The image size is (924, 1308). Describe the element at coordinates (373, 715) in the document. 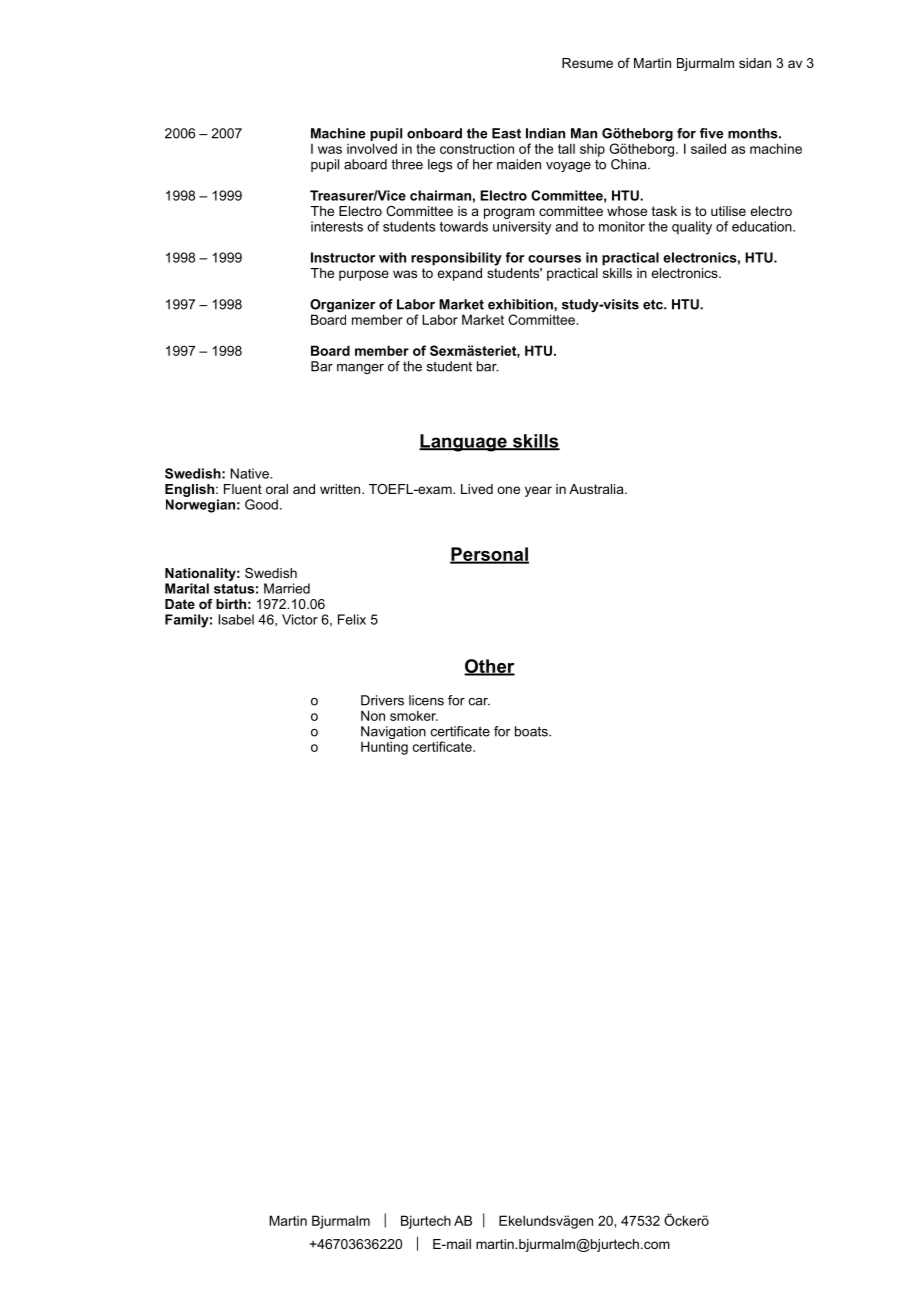

I see `Non` at that location.
